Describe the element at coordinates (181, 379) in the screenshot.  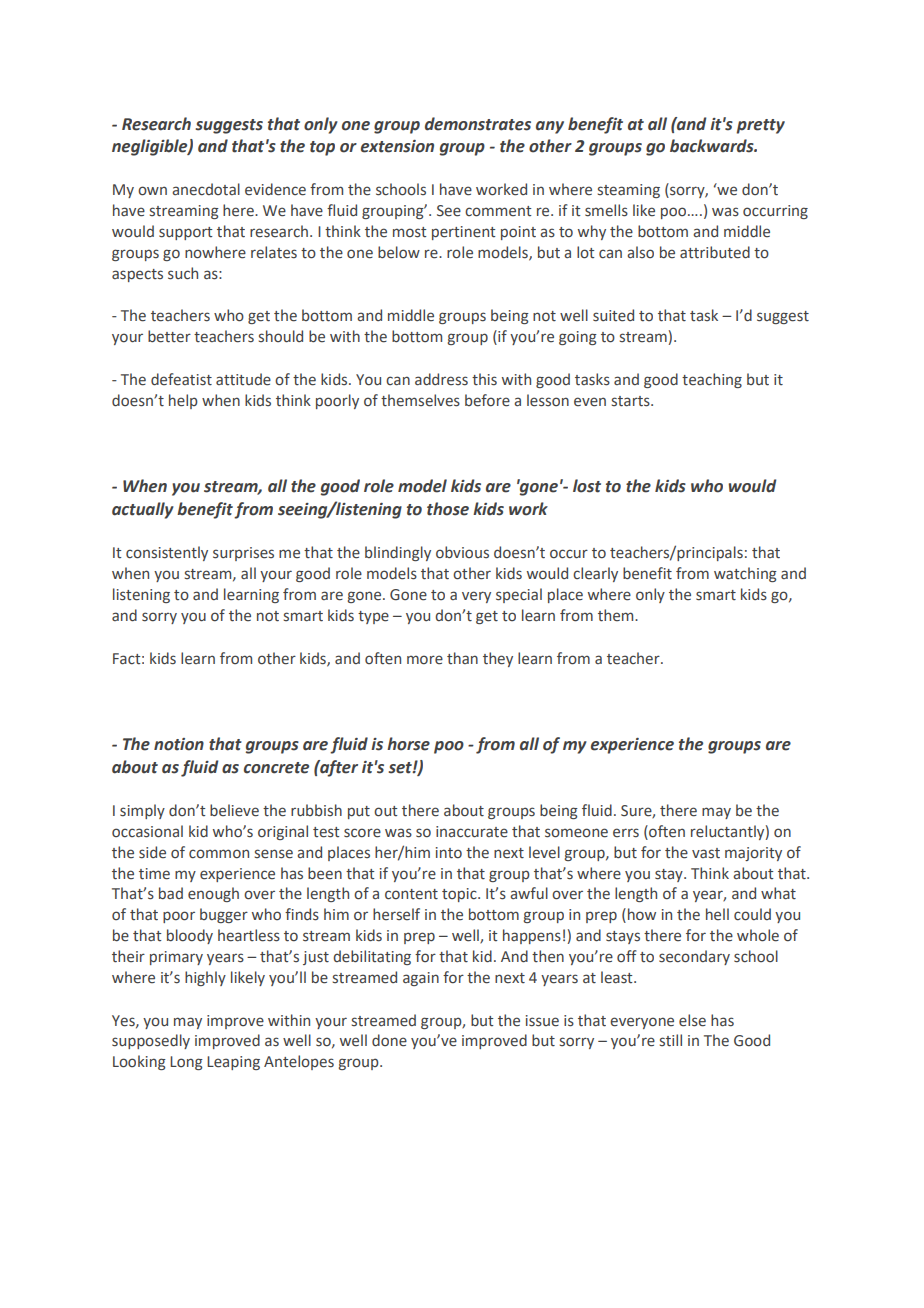
I see `defeatist` at that location.
